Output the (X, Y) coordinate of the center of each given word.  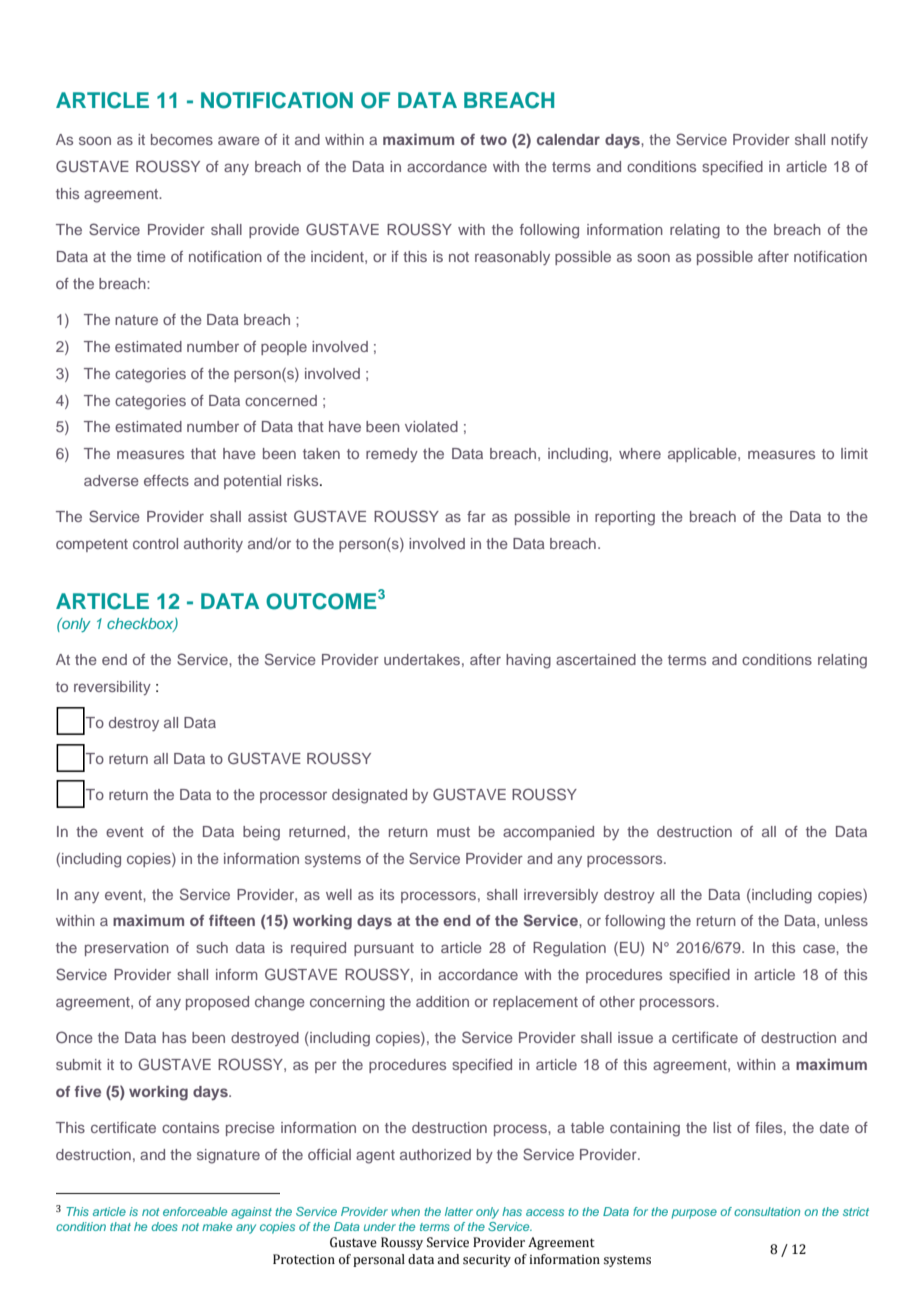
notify (849, 141)
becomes (182, 139)
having (528, 661)
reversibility (112, 688)
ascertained (596, 659)
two (493, 140)
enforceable (195, 1211)
